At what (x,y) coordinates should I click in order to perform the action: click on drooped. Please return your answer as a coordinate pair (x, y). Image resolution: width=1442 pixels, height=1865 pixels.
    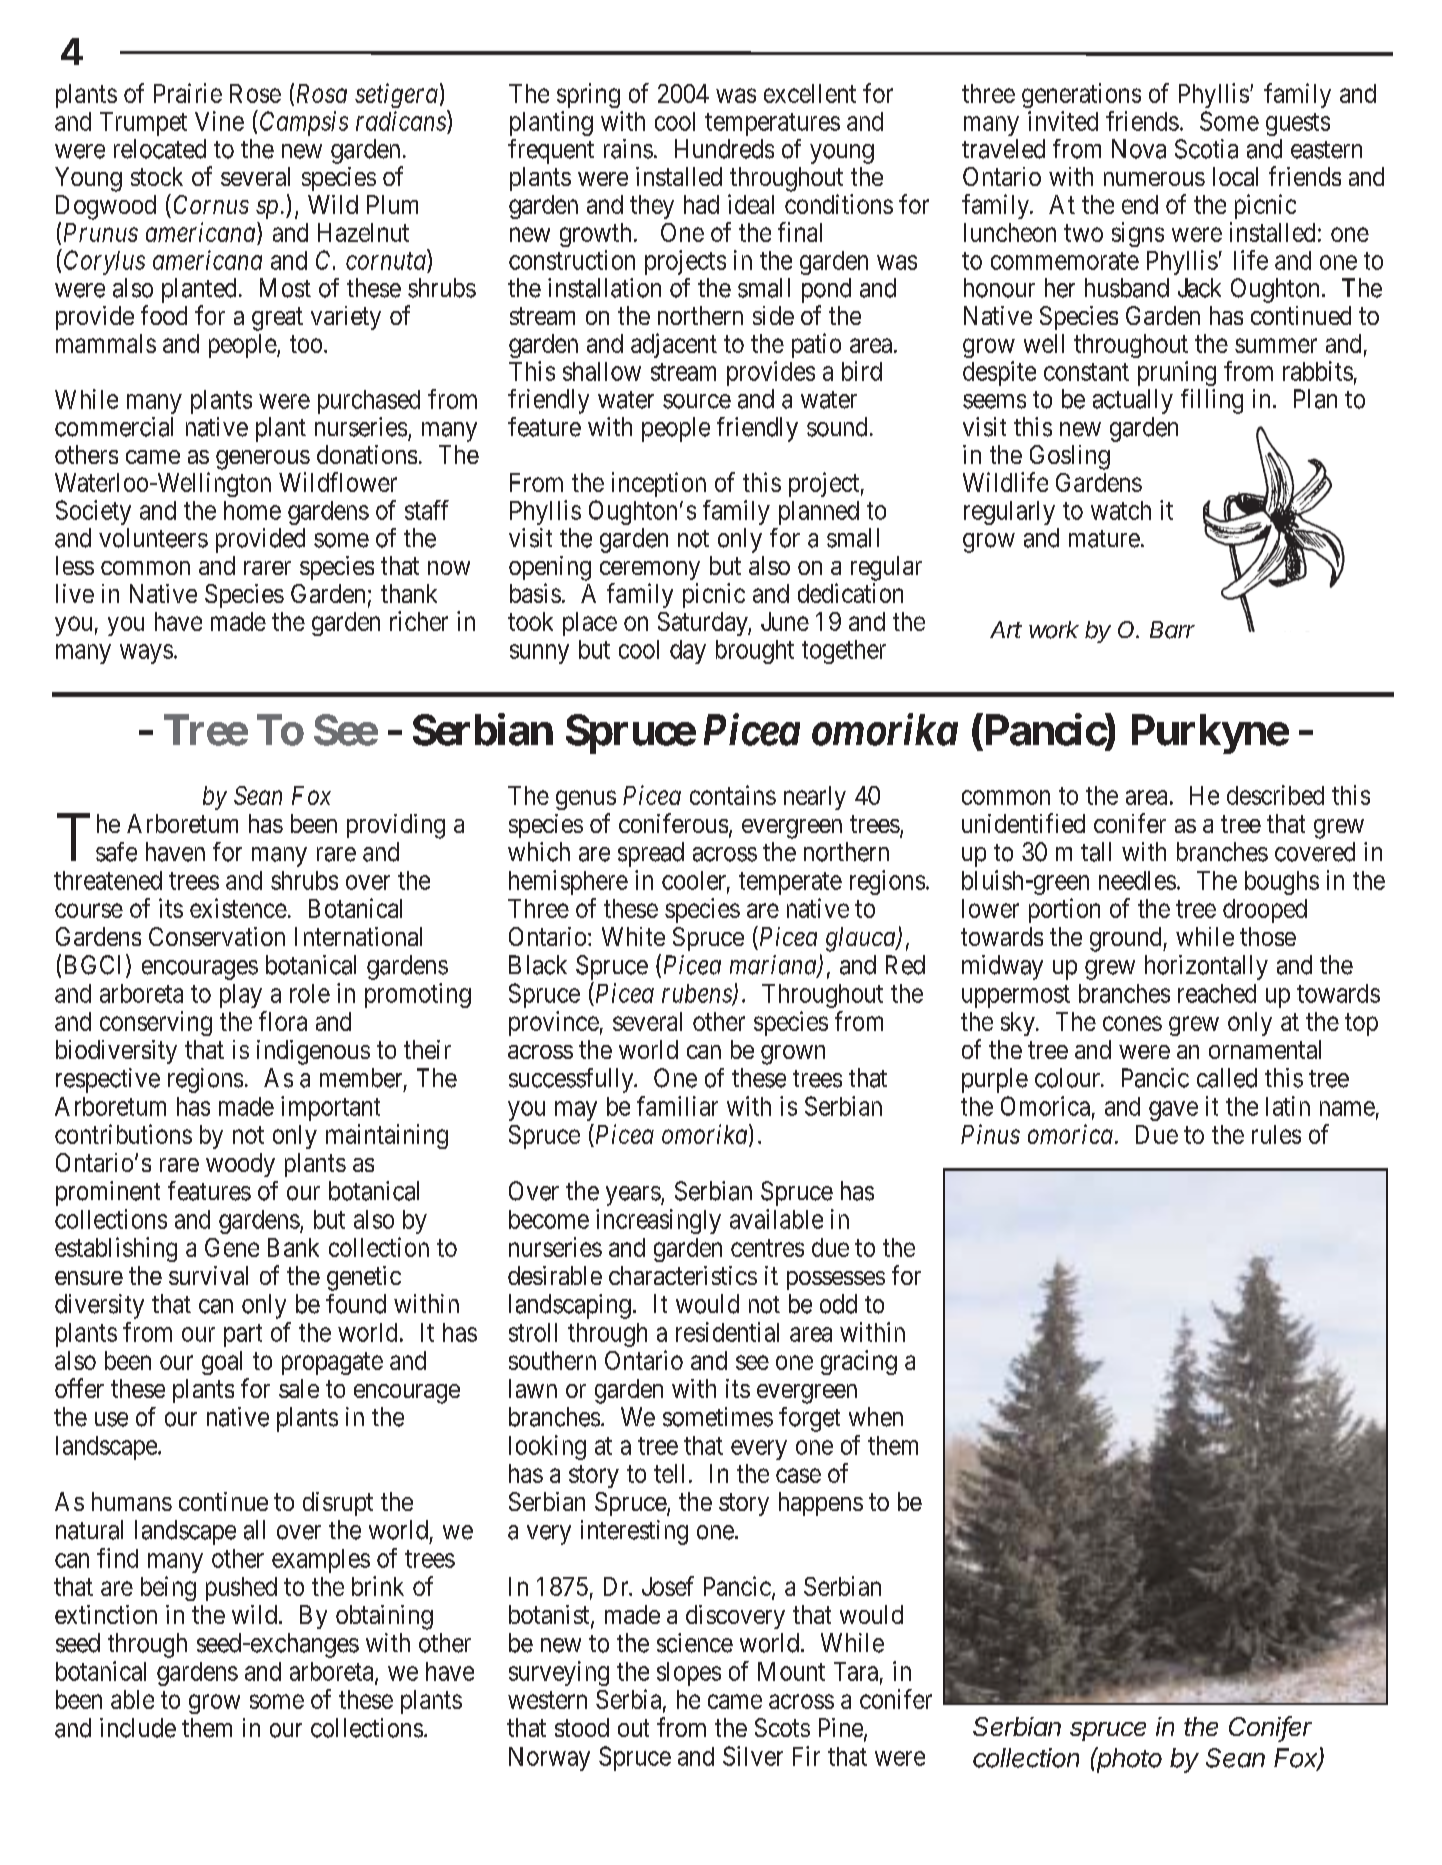
    Looking at the image, I should click on (1265, 911).
